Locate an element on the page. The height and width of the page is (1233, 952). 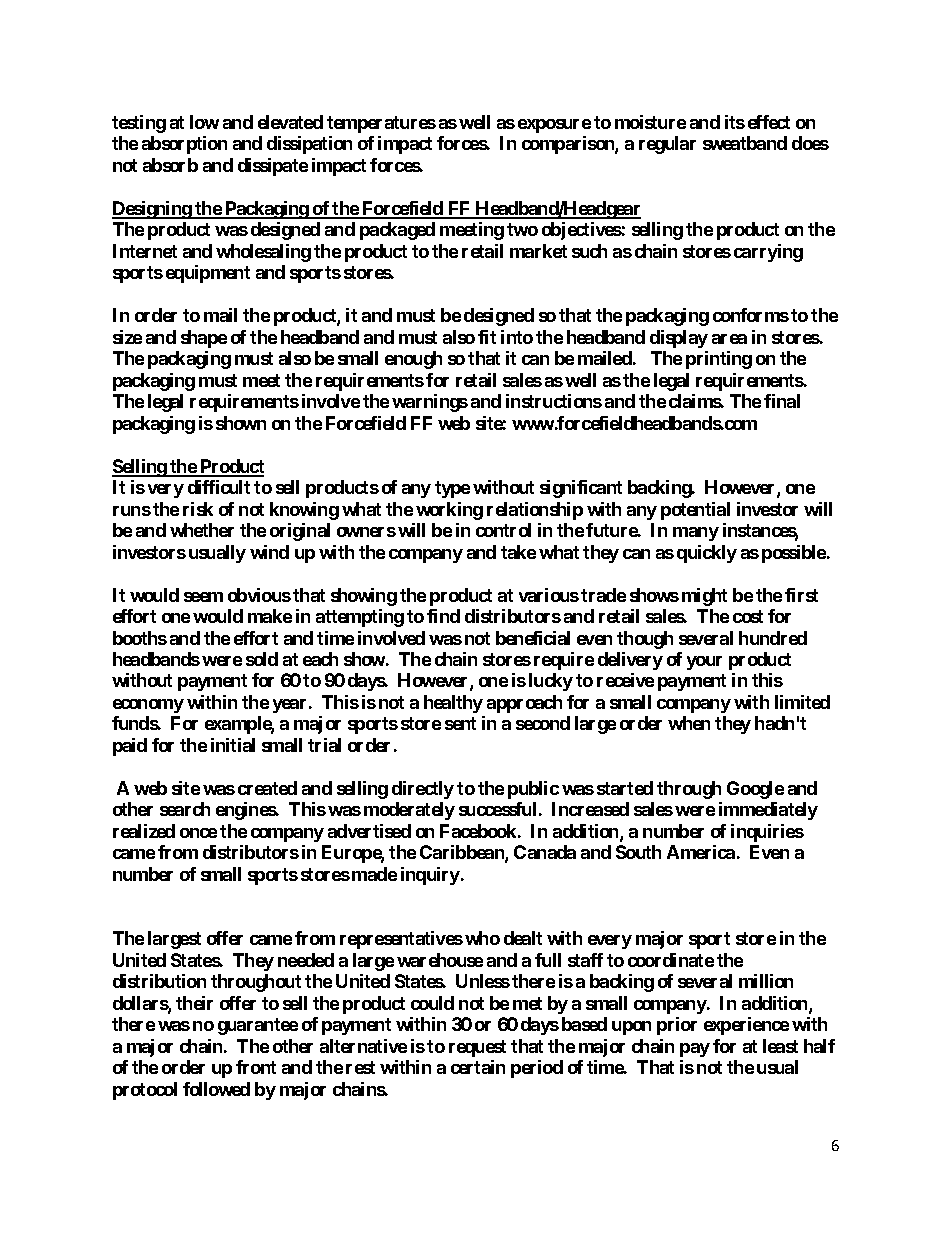
exposure is located at coordinates (554, 126).
